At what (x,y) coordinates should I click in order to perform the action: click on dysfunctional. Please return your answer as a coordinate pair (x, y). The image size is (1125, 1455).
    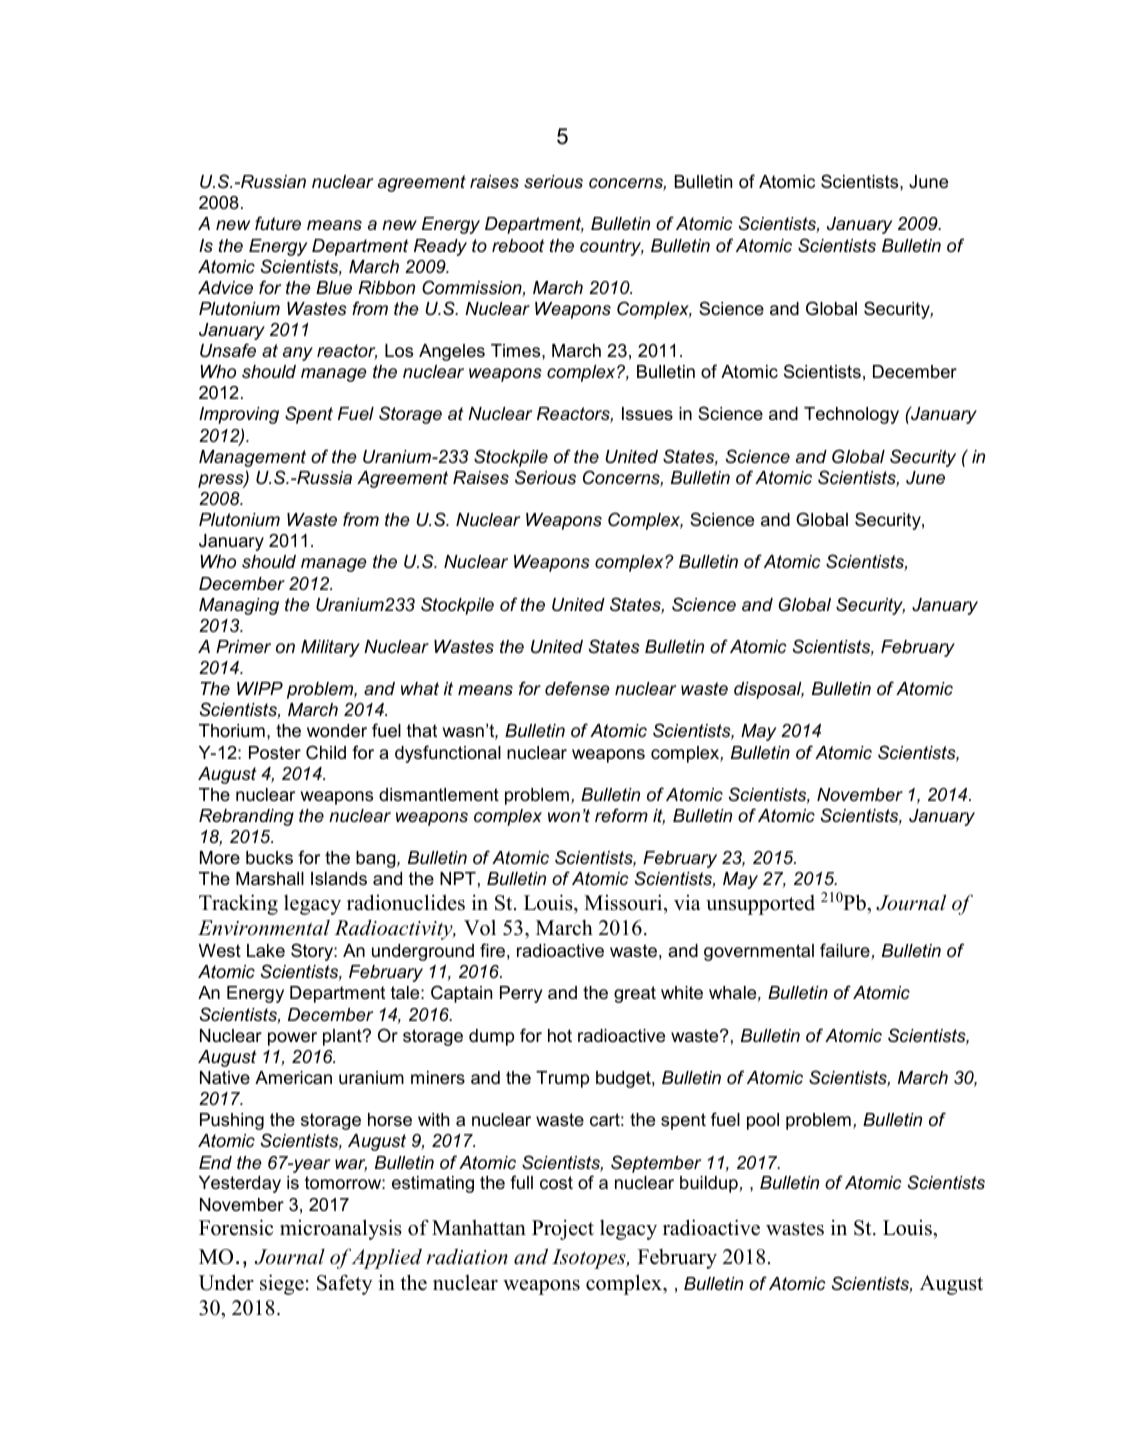
    Looking at the image, I should click on (448, 754).
